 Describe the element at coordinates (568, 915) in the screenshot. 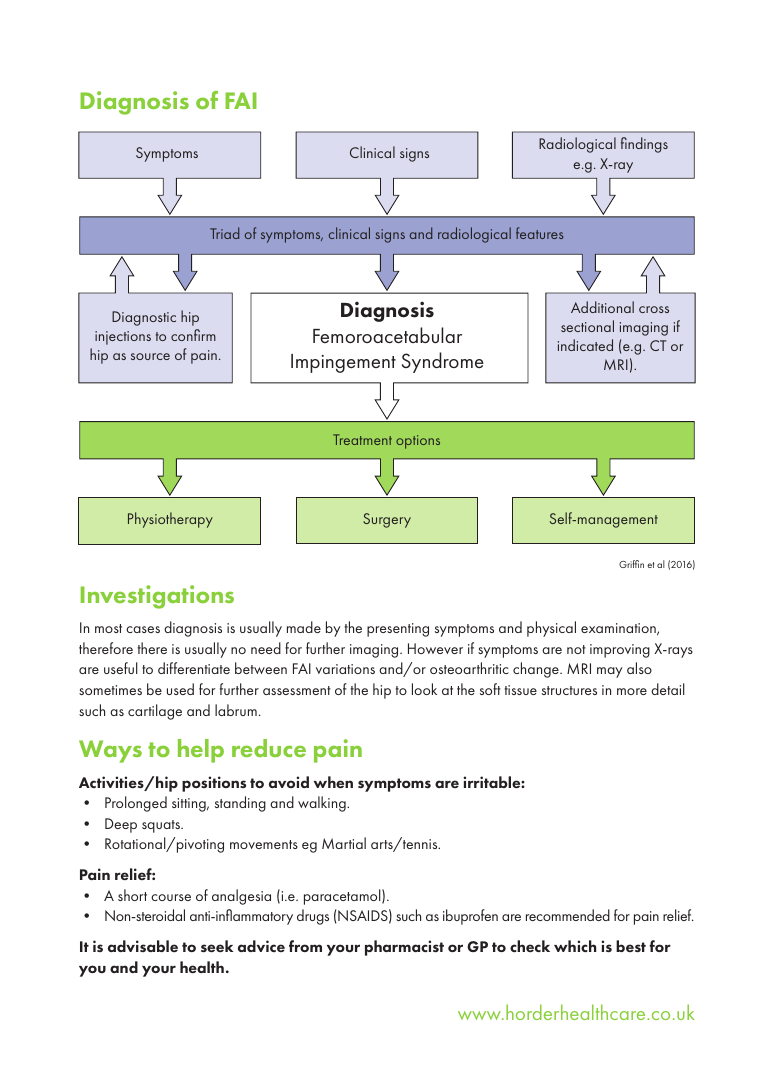

I see `recommended` at that location.
